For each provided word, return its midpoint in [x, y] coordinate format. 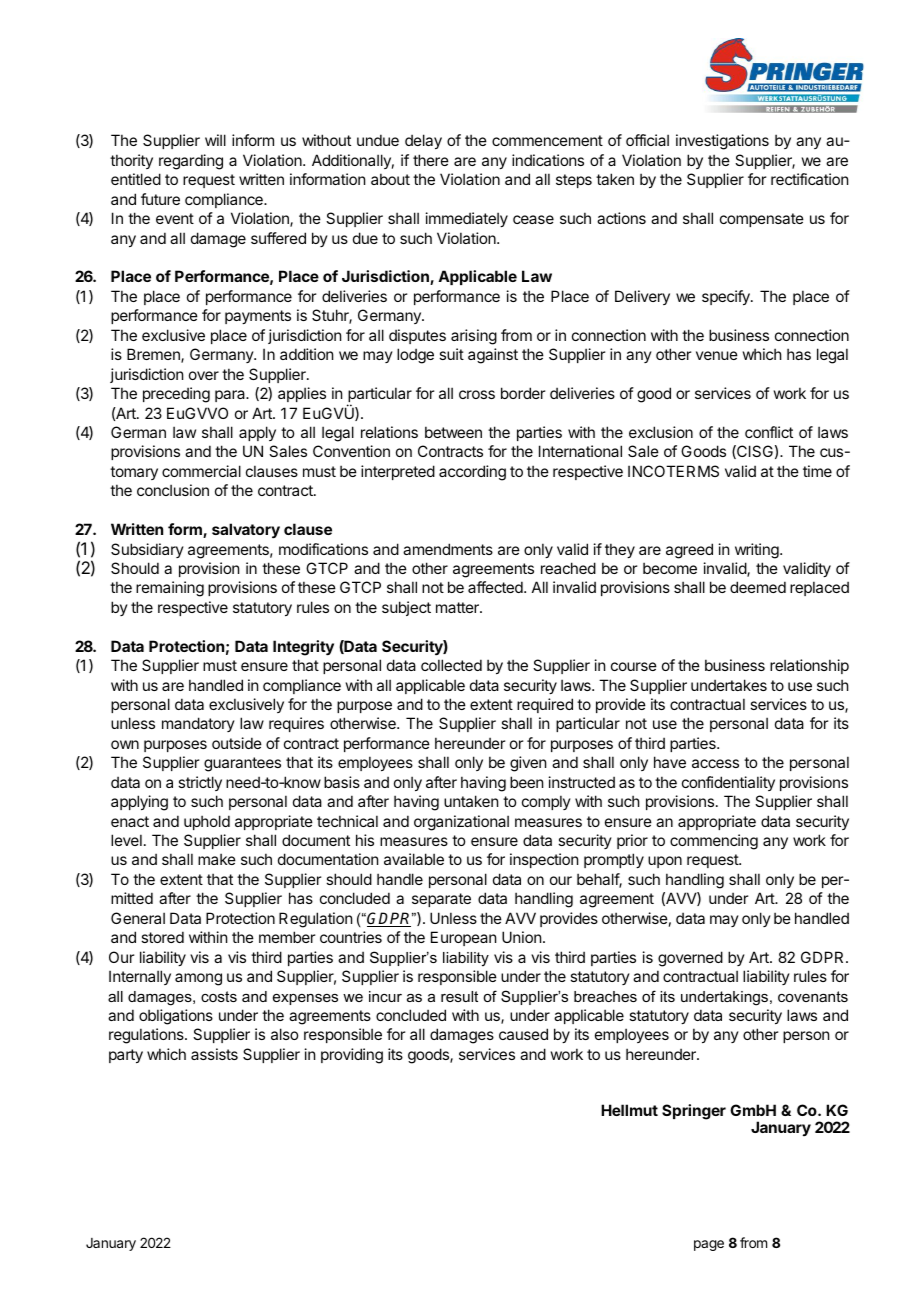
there [431, 160]
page [709, 1245]
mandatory [198, 724]
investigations [722, 142]
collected [451, 665]
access [715, 763]
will [215, 140]
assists [214, 1054]
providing [352, 1056]
